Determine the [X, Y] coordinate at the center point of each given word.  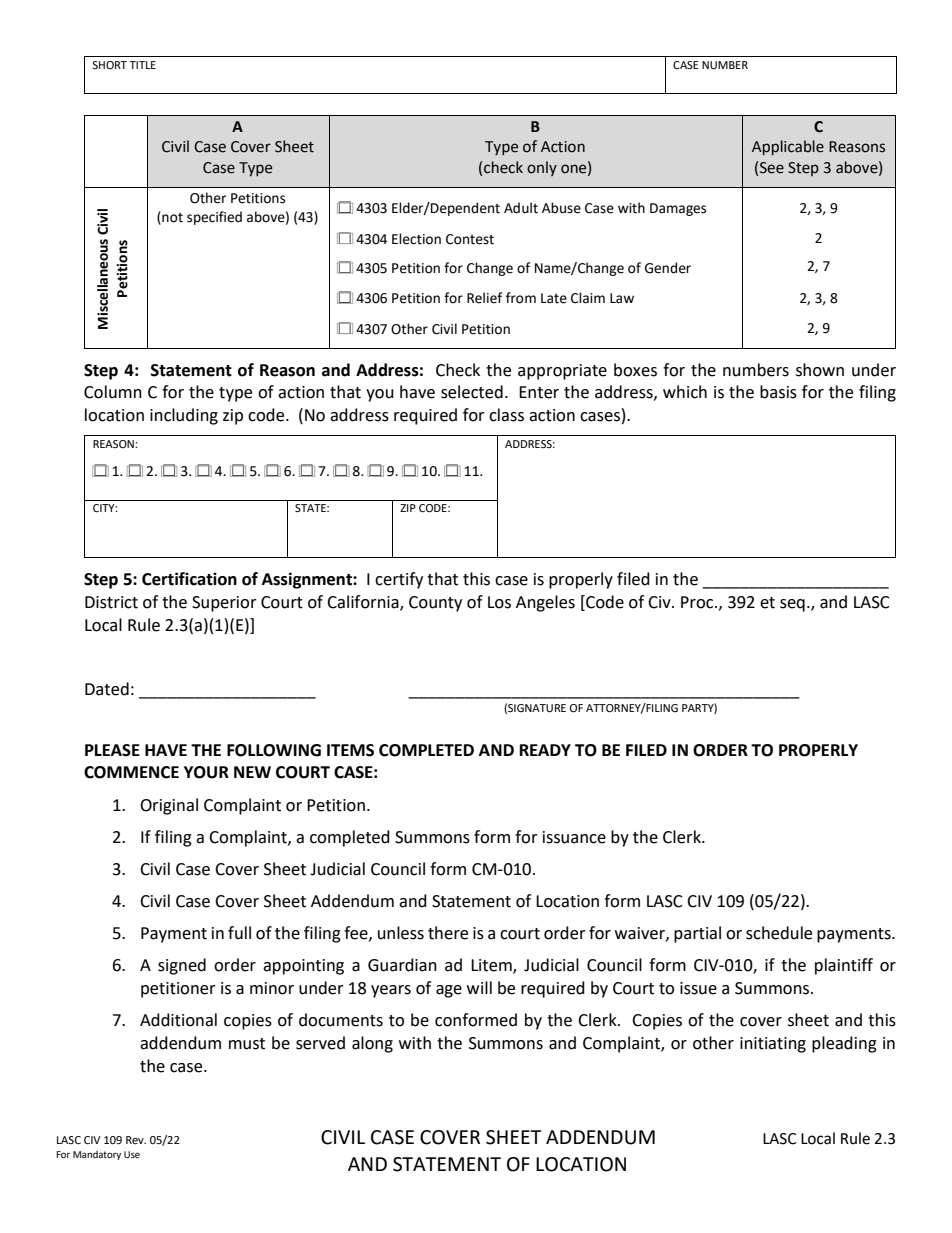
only [542, 168]
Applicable [788, 147]
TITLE [142, 65]
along [372, 1044]
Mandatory [97, 1155]
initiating [773, 1045]
